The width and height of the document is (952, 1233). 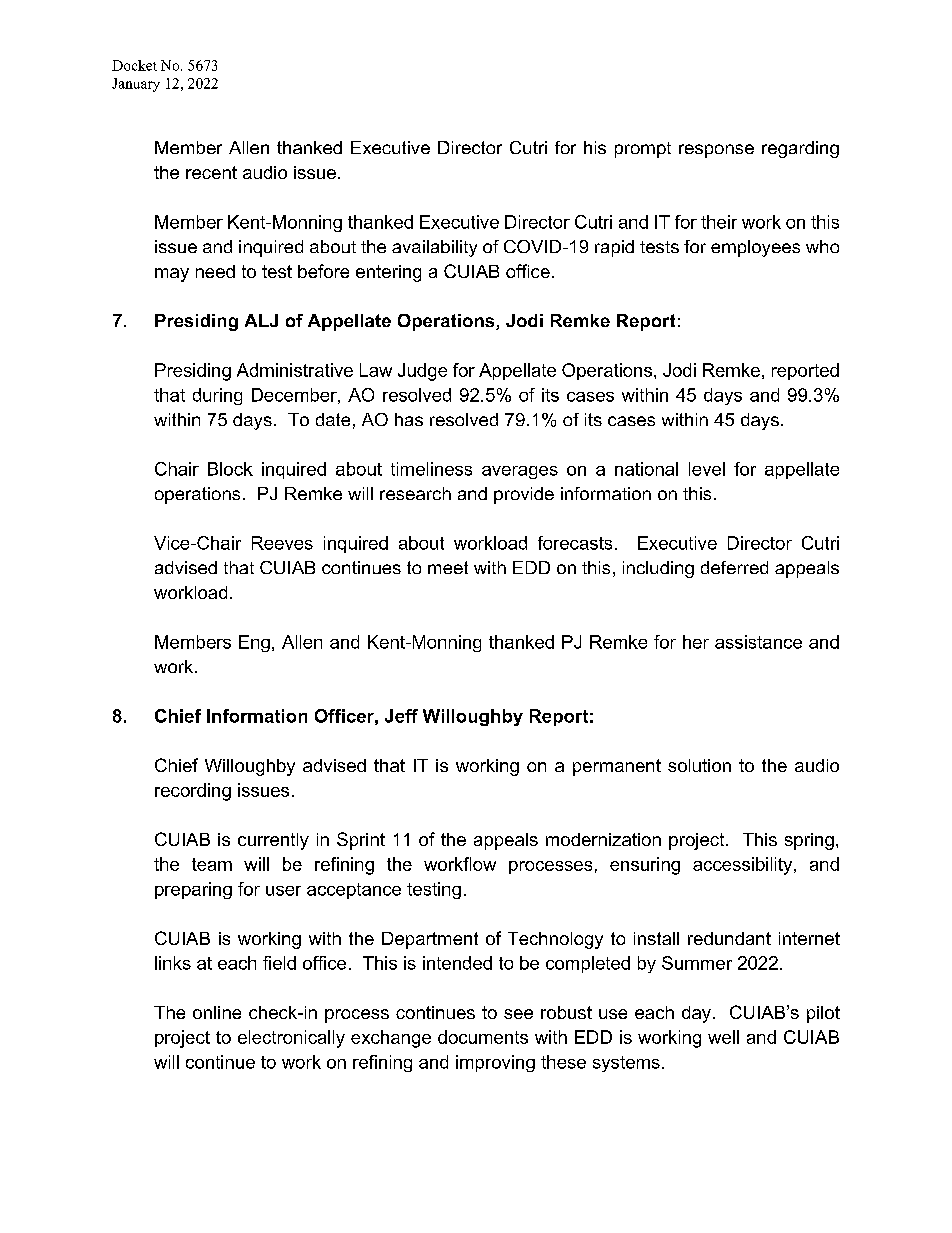 What do you see at coordinates (483, 1037) in the document?
I see `documents` at bounding box center [483, 1037].
